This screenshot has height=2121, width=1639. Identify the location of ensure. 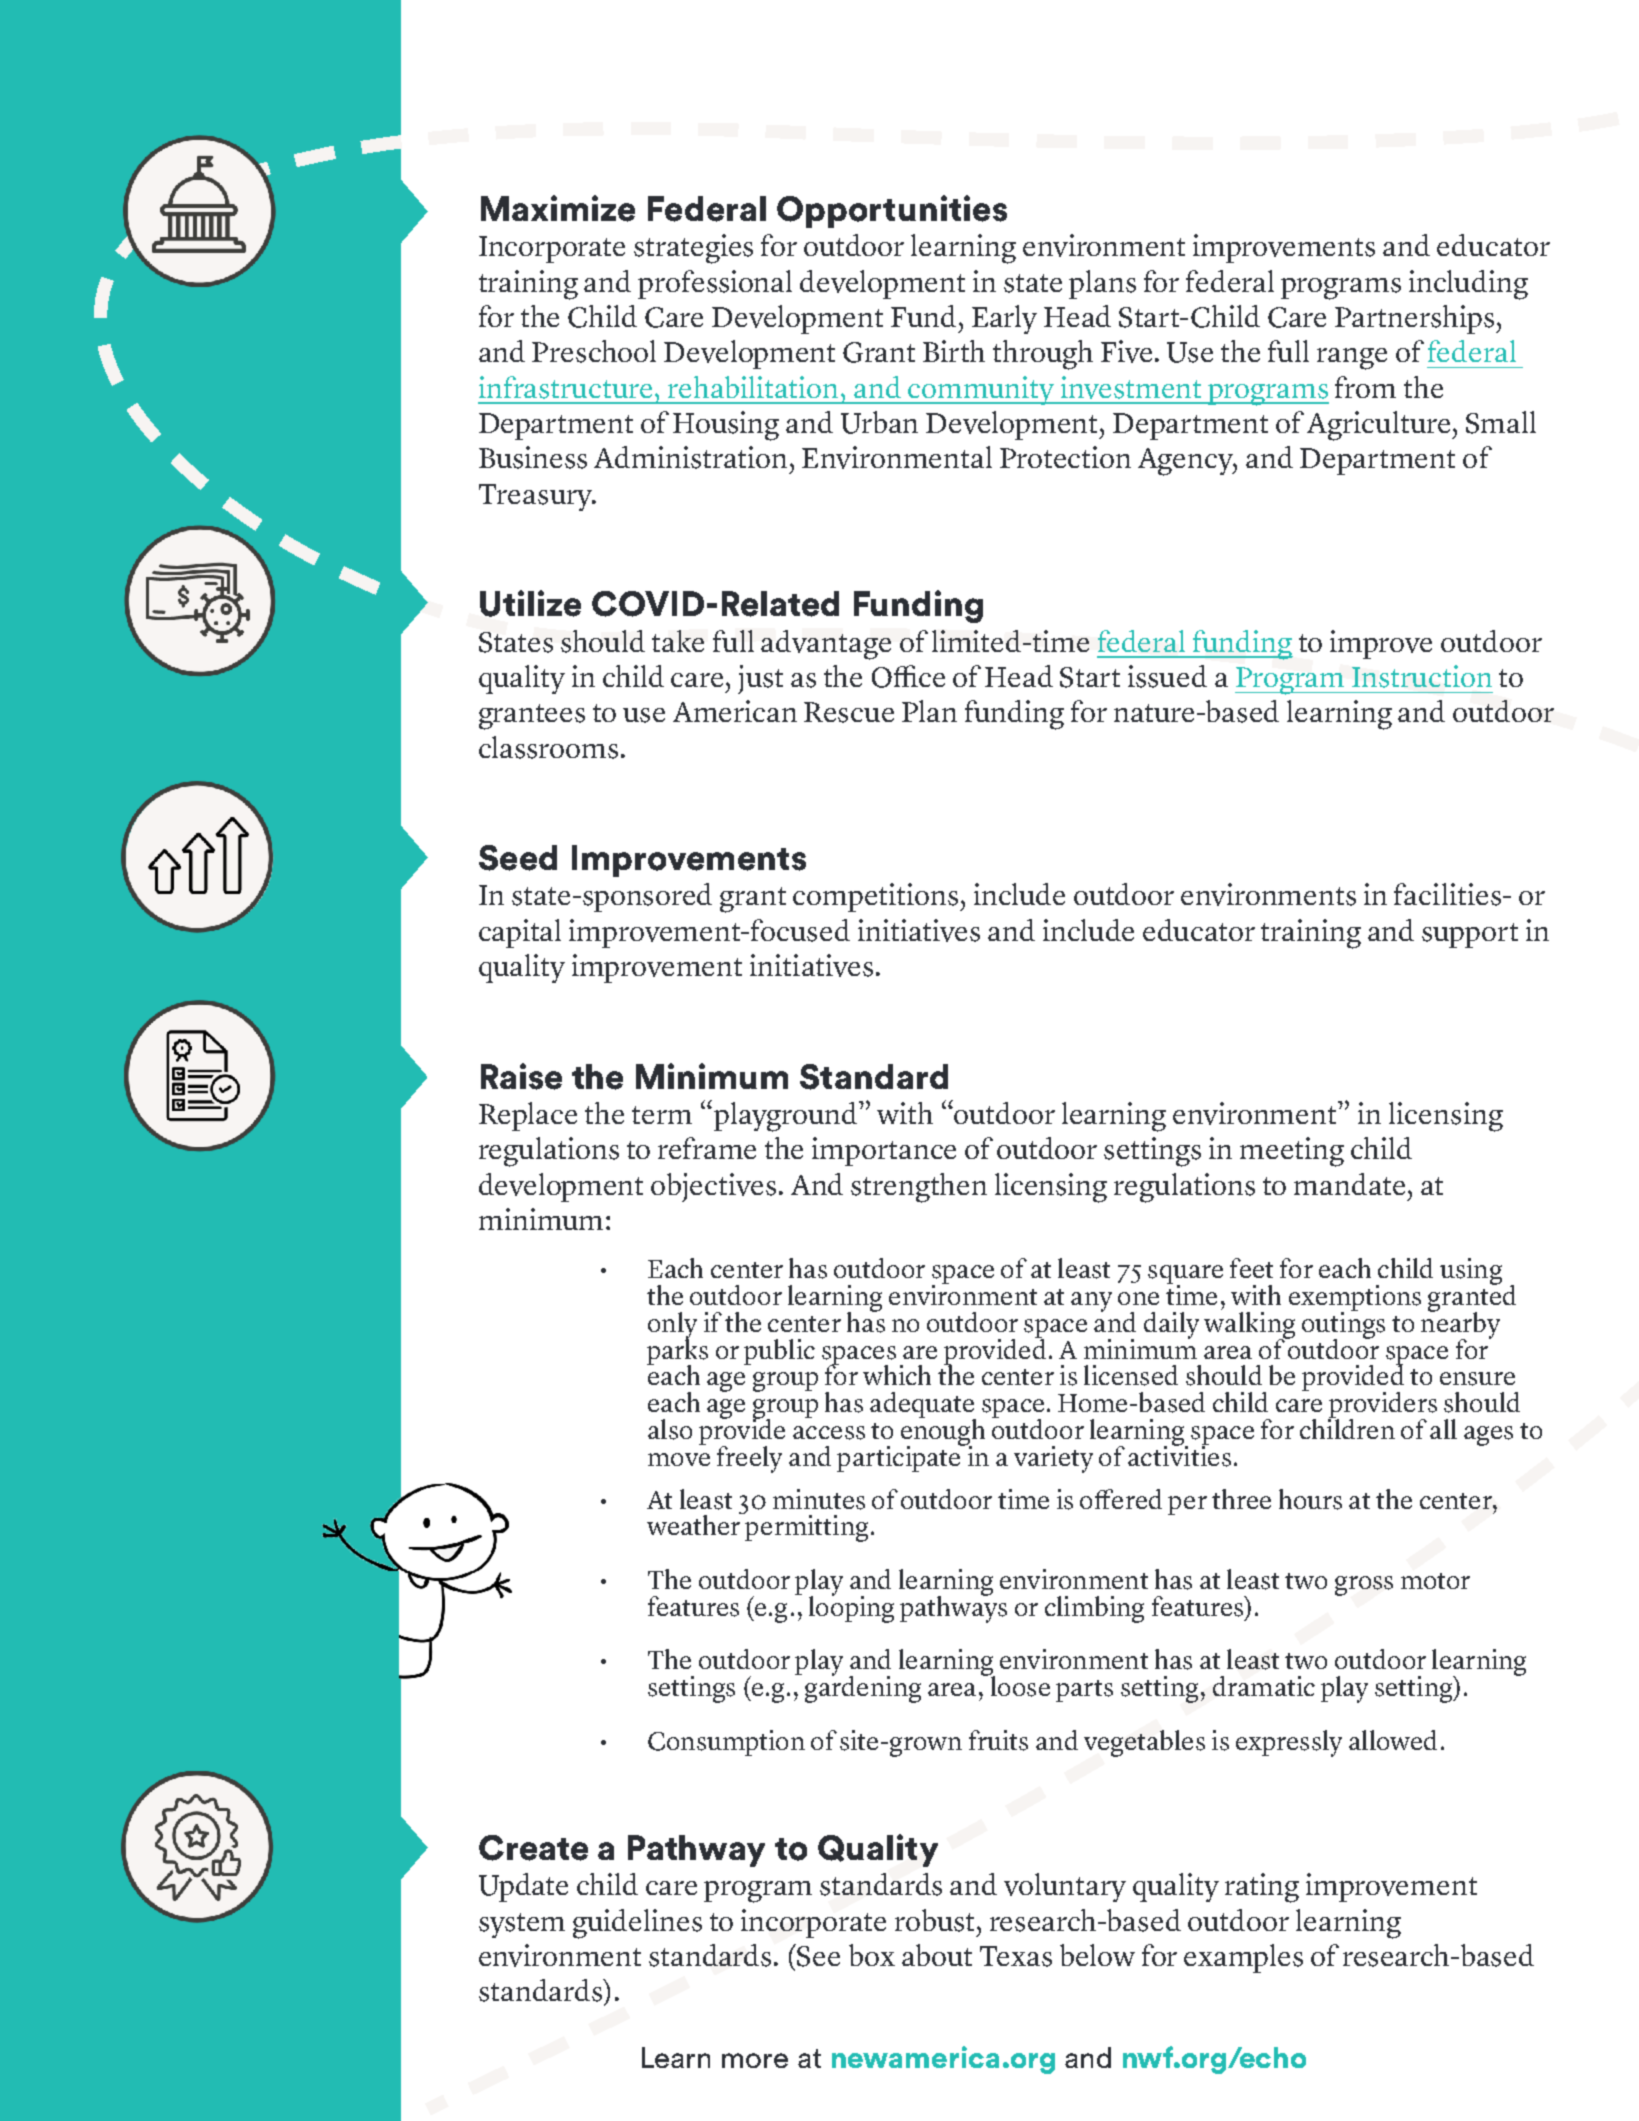
(1477, 1379).
